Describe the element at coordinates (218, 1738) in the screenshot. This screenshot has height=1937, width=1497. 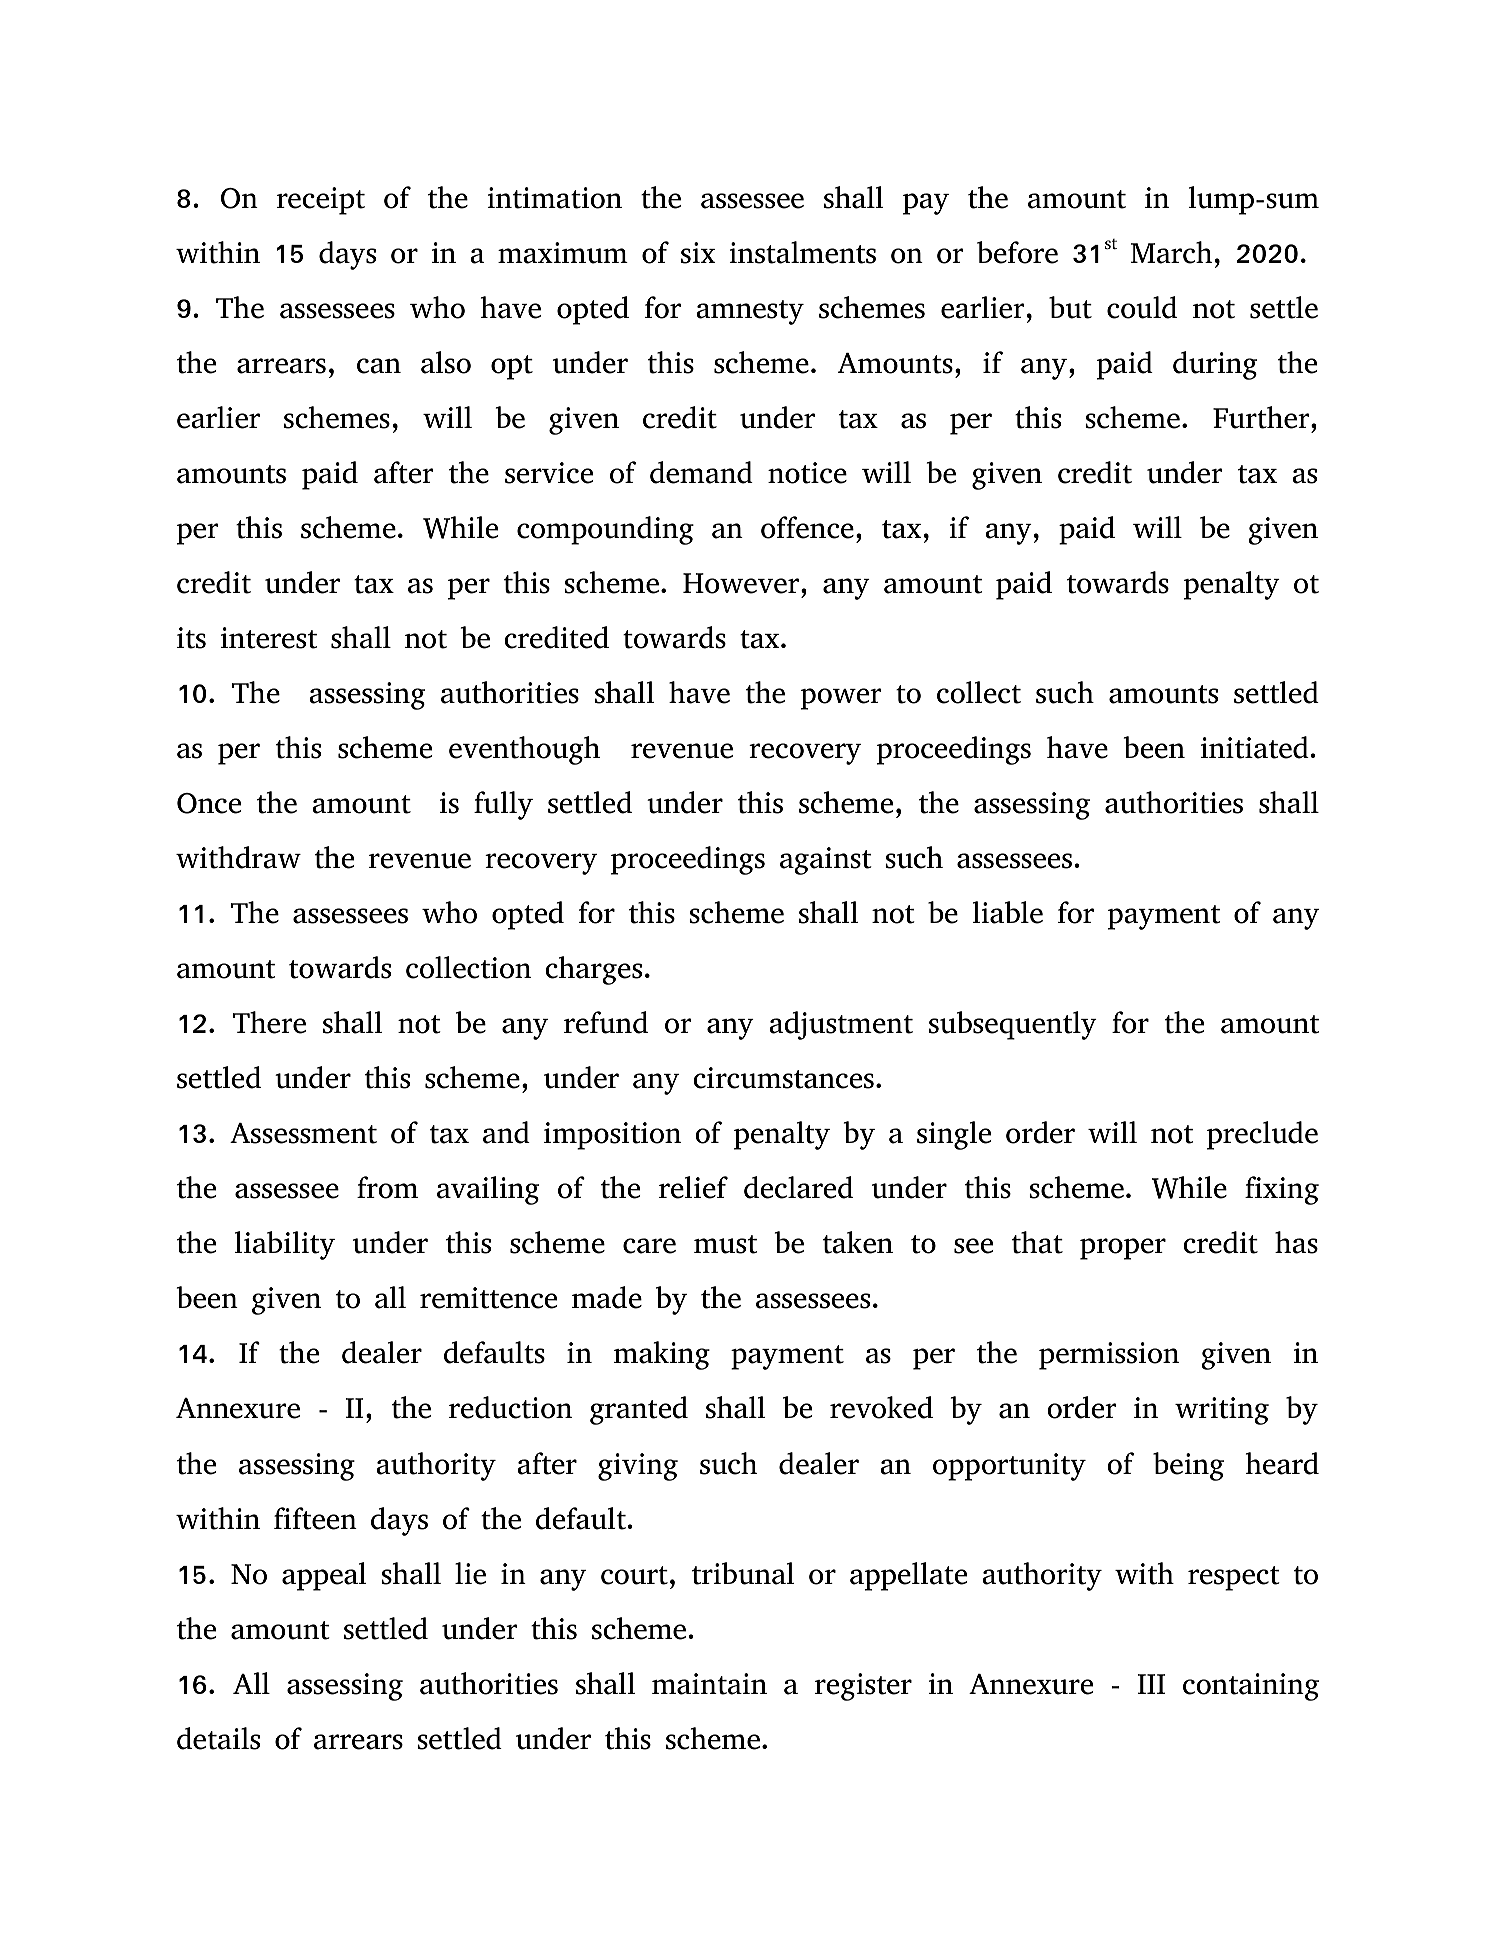
I see `details` at that location.
